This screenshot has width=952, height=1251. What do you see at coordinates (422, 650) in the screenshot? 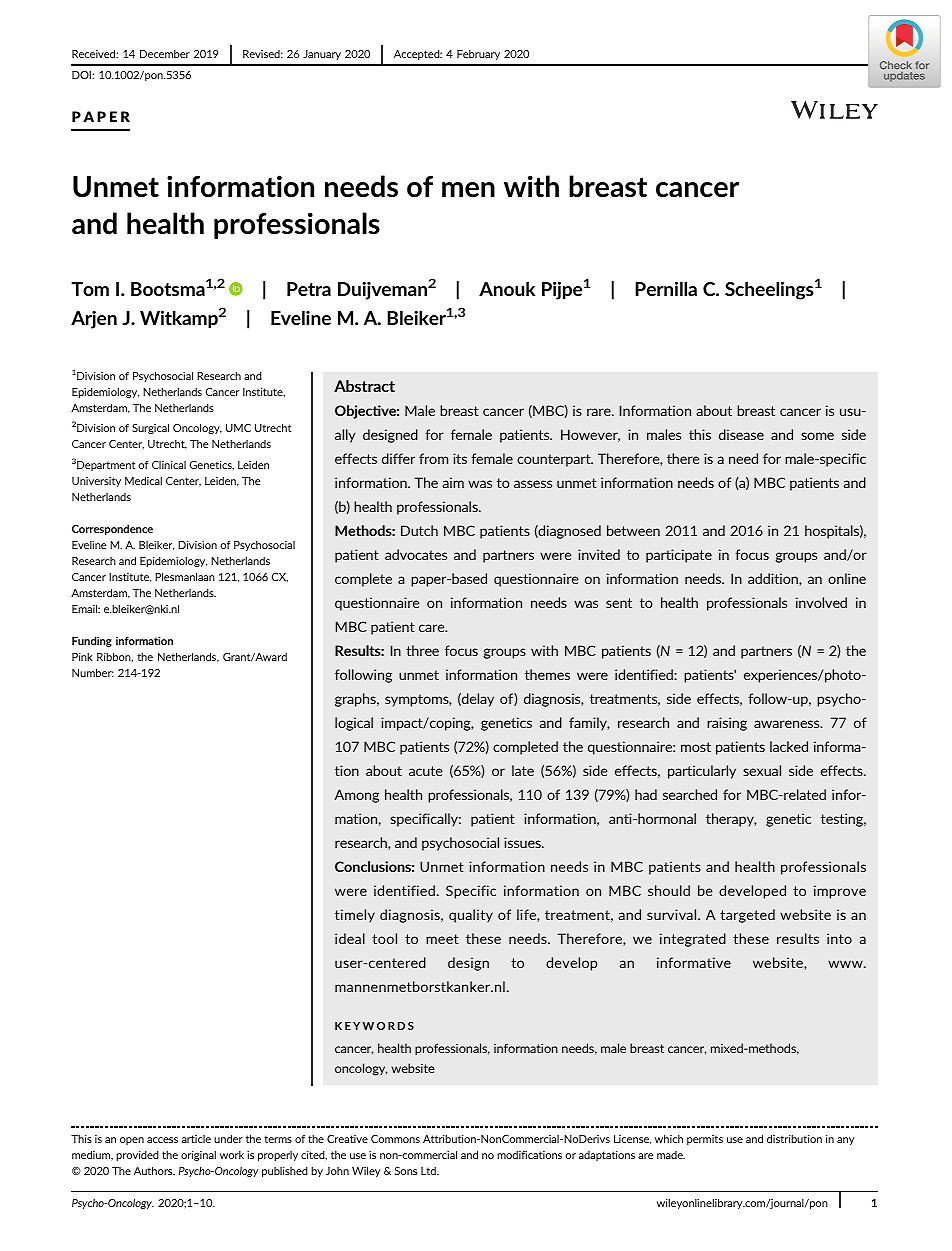
I see `three` at bounding box center [422, 650].
